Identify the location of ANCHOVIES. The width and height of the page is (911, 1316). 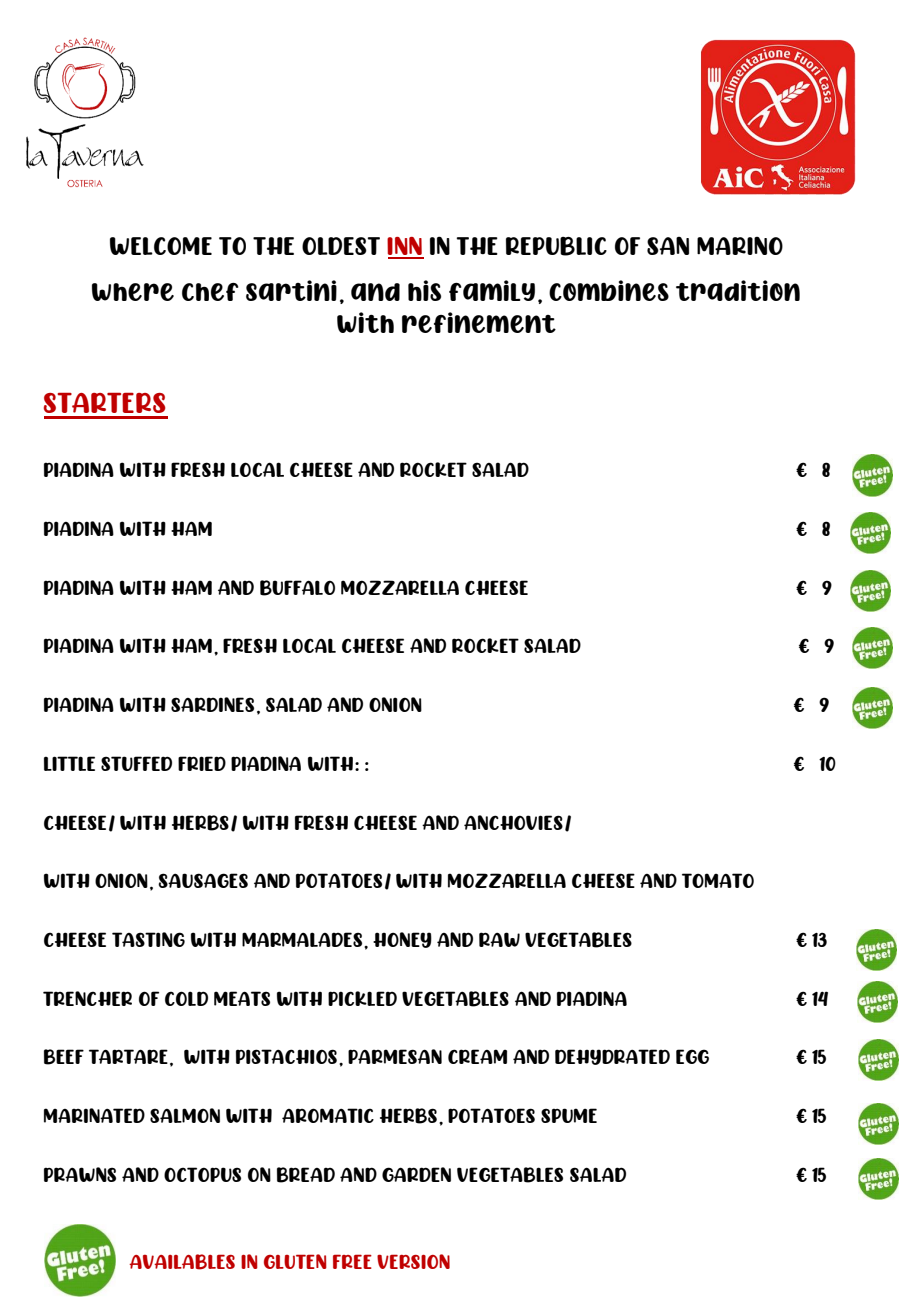
(513, 822).
